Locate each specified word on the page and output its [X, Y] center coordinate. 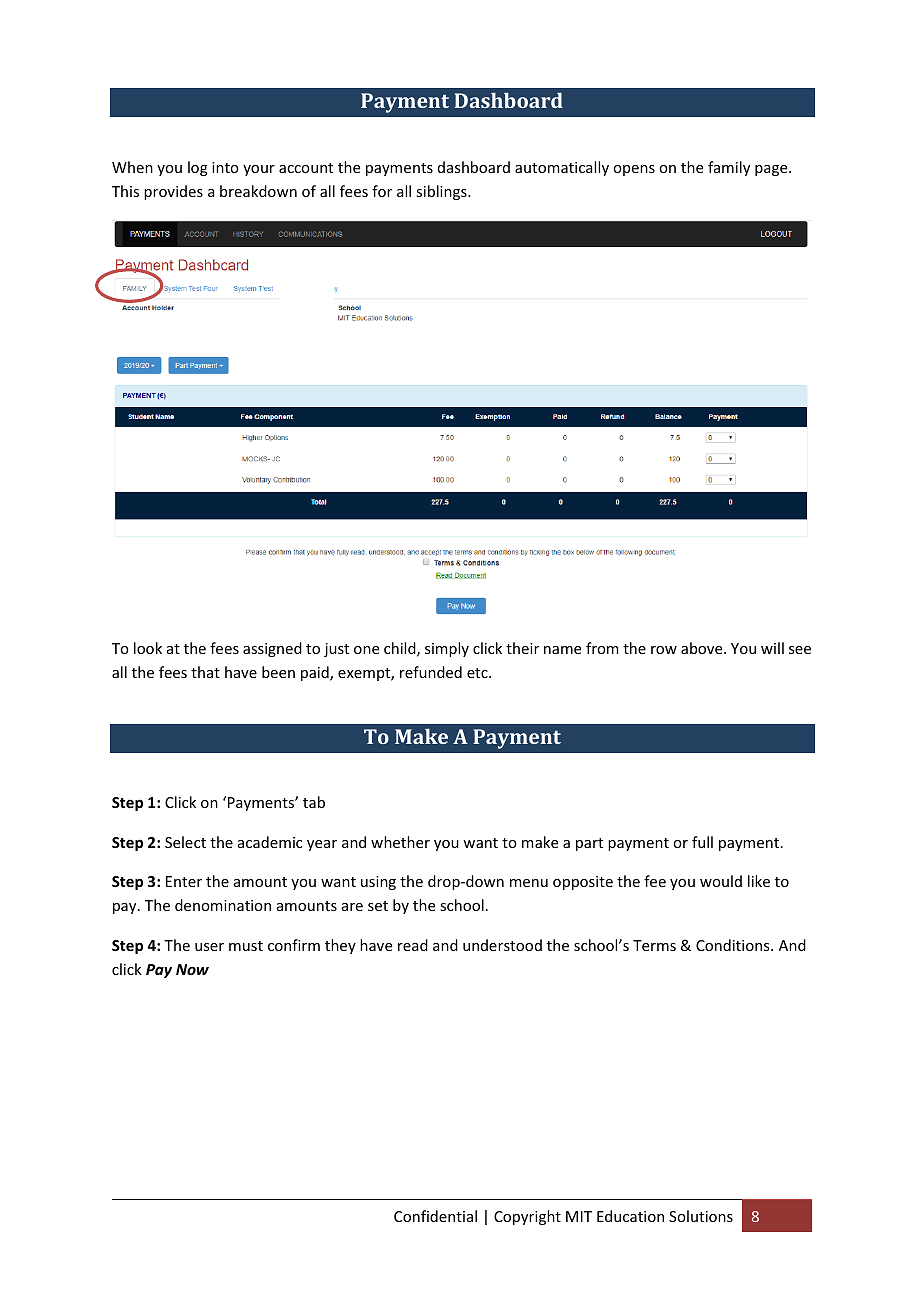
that [205, 672]
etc [478, 673]
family [729, 168]
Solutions [701, 1216]
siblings [442, 192]
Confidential [435, 1216]
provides [173, 192]
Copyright [527, 1217]
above [703, 648]
